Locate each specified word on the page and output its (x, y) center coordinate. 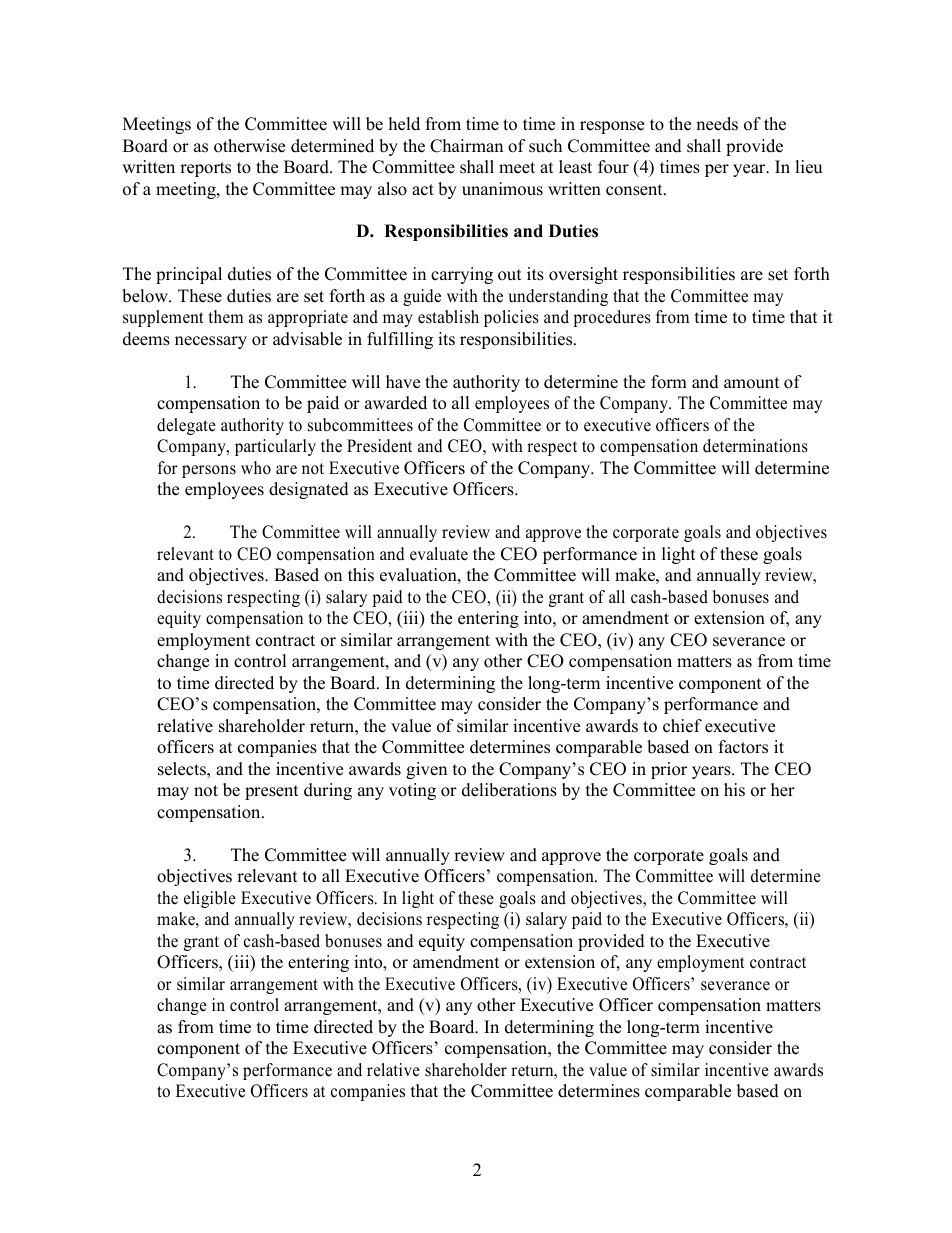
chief (682, 726)
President (379, 446)
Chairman (466, 146)
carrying (462, 275)
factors (743, 747)
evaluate (439, 554)
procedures (612, 318)
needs (717, 124)
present (272, 792)
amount (752, 383)
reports (205, 169)
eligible (210, 899)
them (226, 317)
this (361, 575)
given (426, 770)
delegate (186, 426)
